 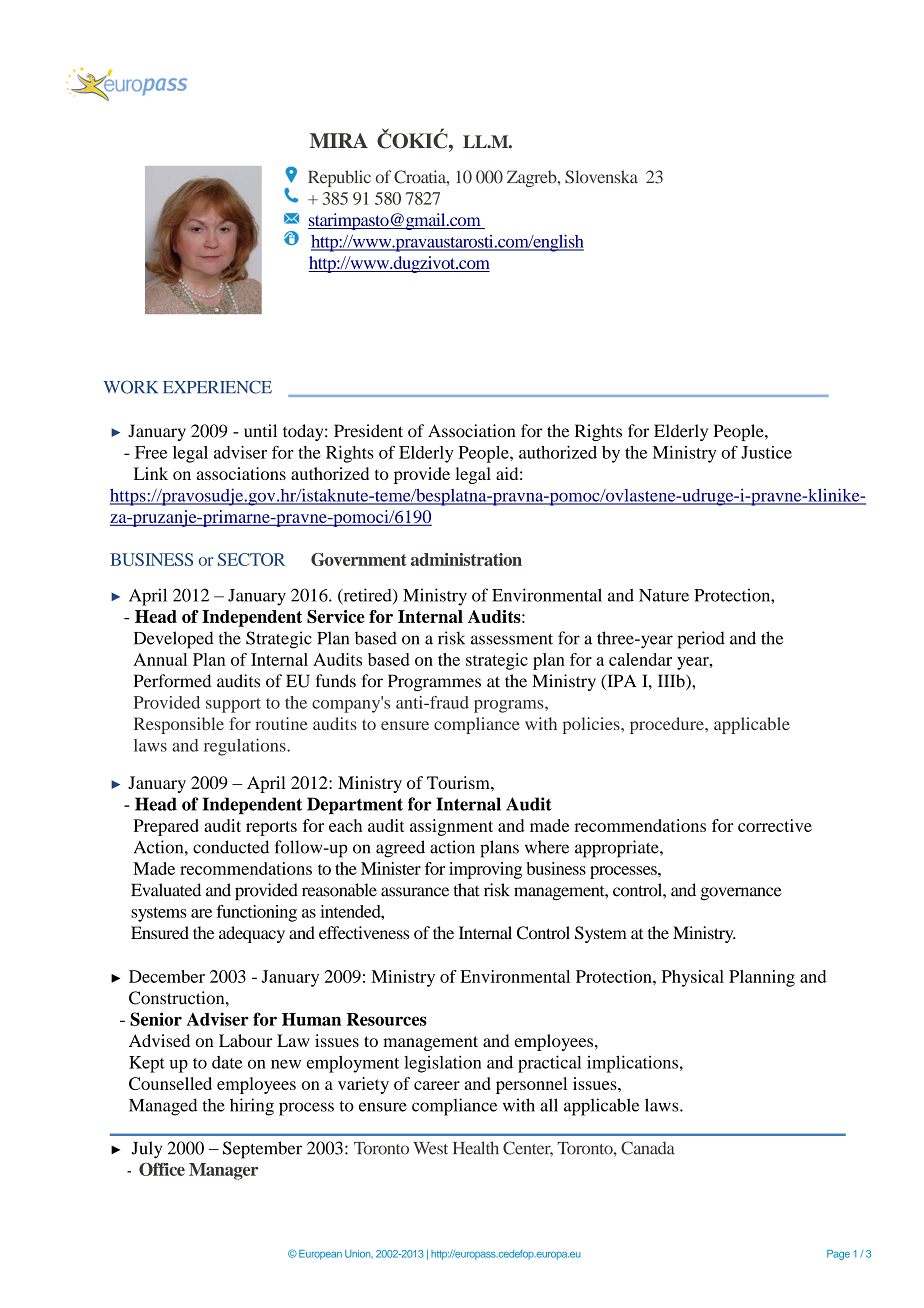 I want to click on Manager, so click(x=223, y=1171).
